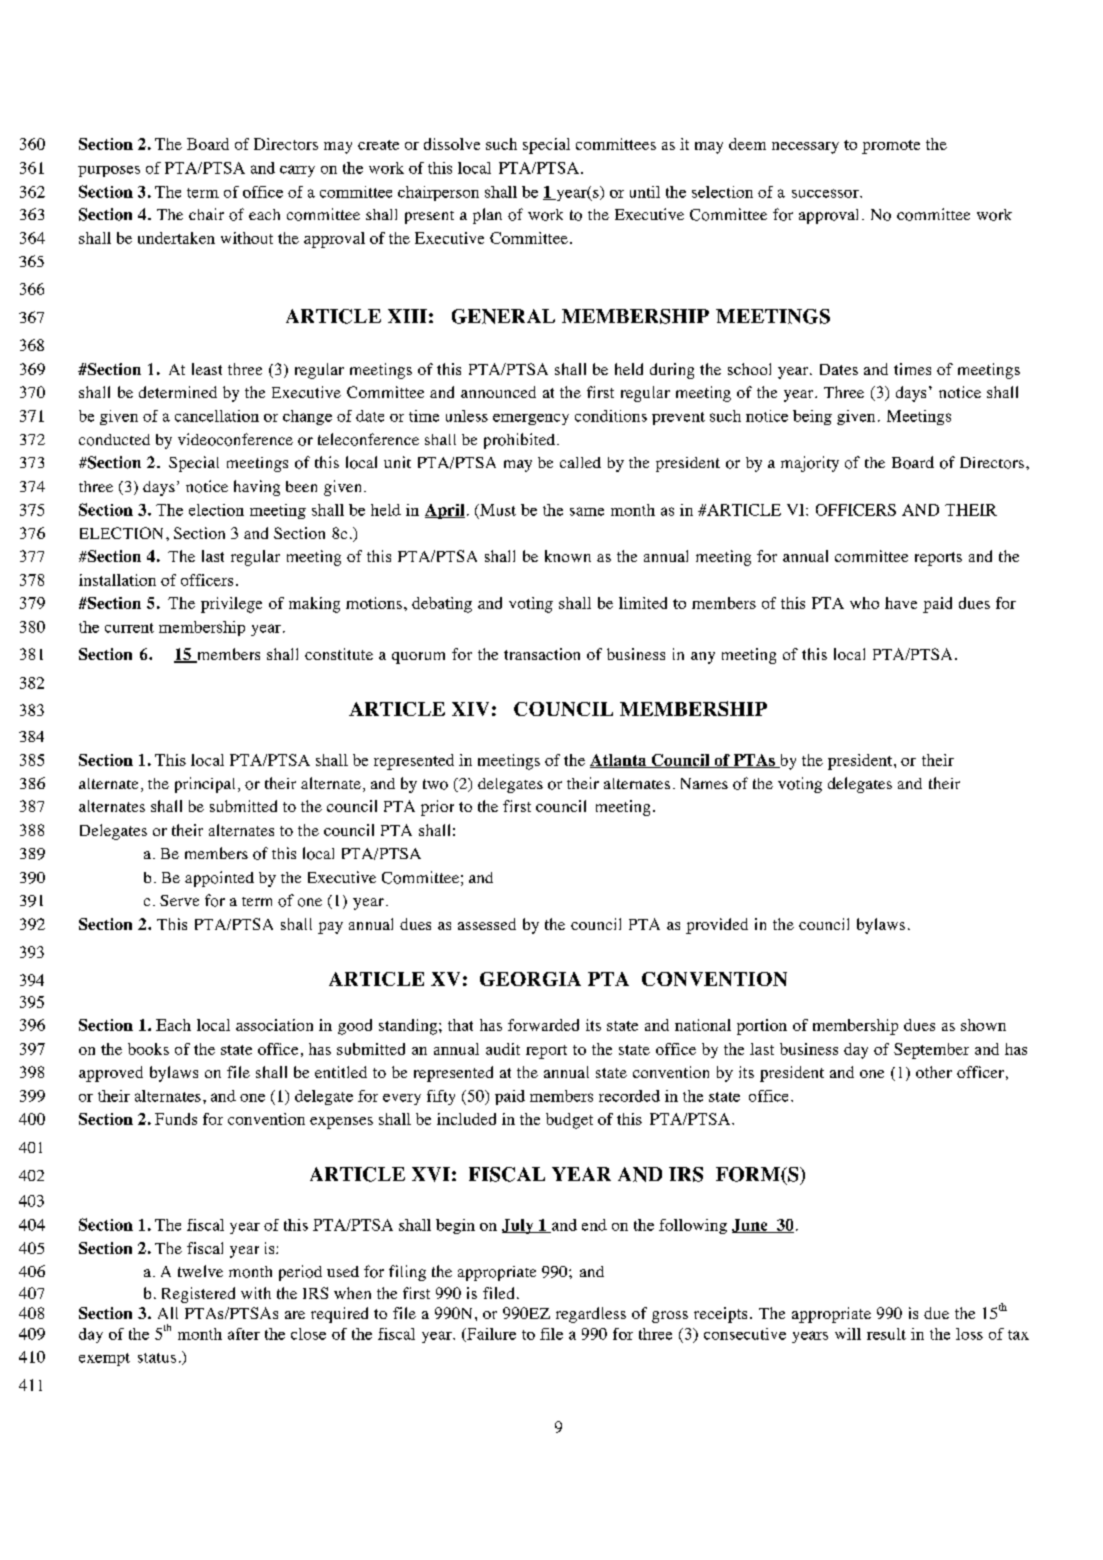 The image size is (1103, 1560). I want to click on regardless, so click(591, 1315).
